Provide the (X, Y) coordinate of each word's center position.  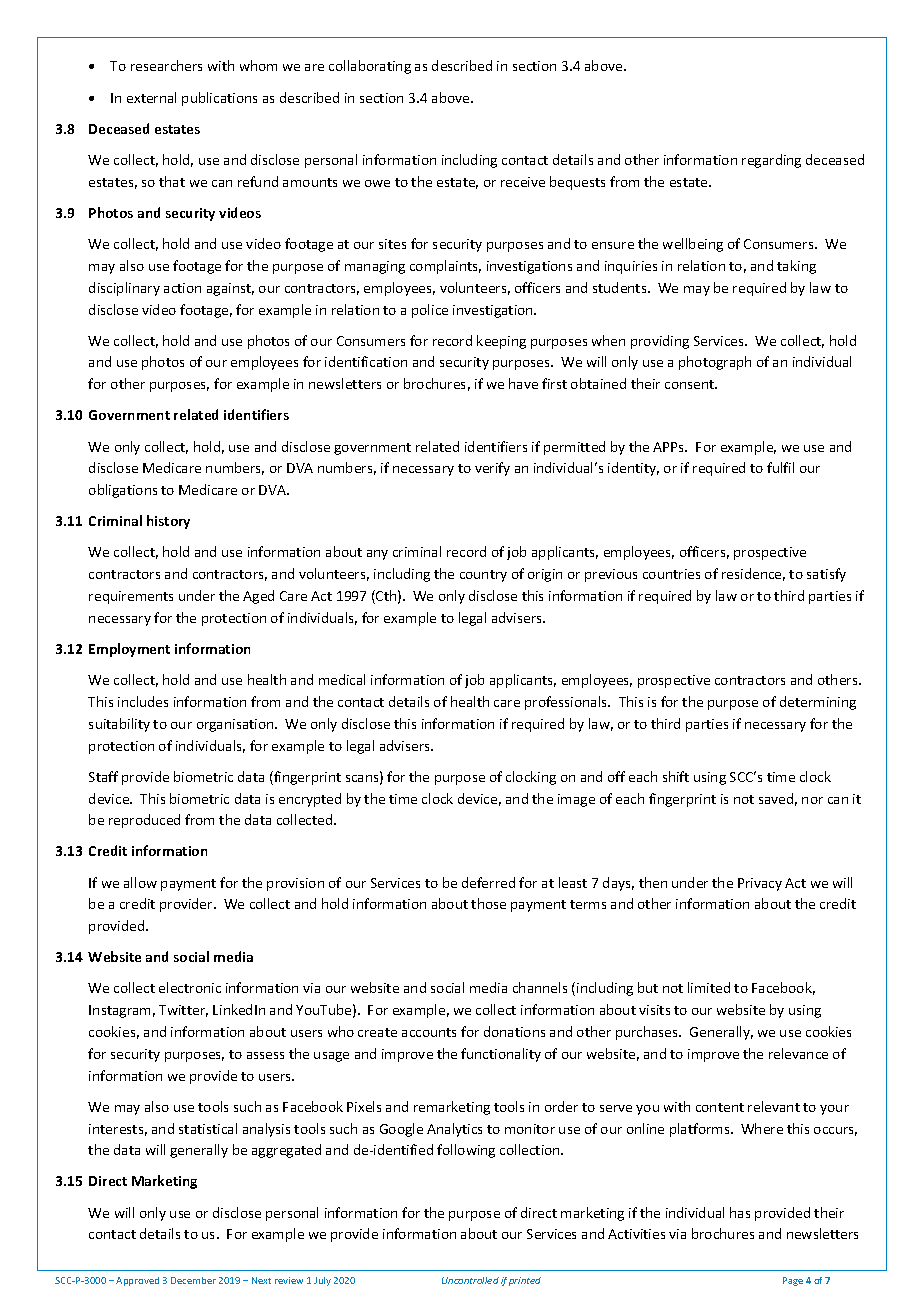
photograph (715, 363)
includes (143, 701)
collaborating (370, 67)
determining (818, 703)
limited (709, 987)
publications (219, 99)
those (488, 903)
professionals (567, 703)
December (193, 1280)
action (182, 288)
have (523, 383)
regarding (771, 161)
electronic (190, 987)
